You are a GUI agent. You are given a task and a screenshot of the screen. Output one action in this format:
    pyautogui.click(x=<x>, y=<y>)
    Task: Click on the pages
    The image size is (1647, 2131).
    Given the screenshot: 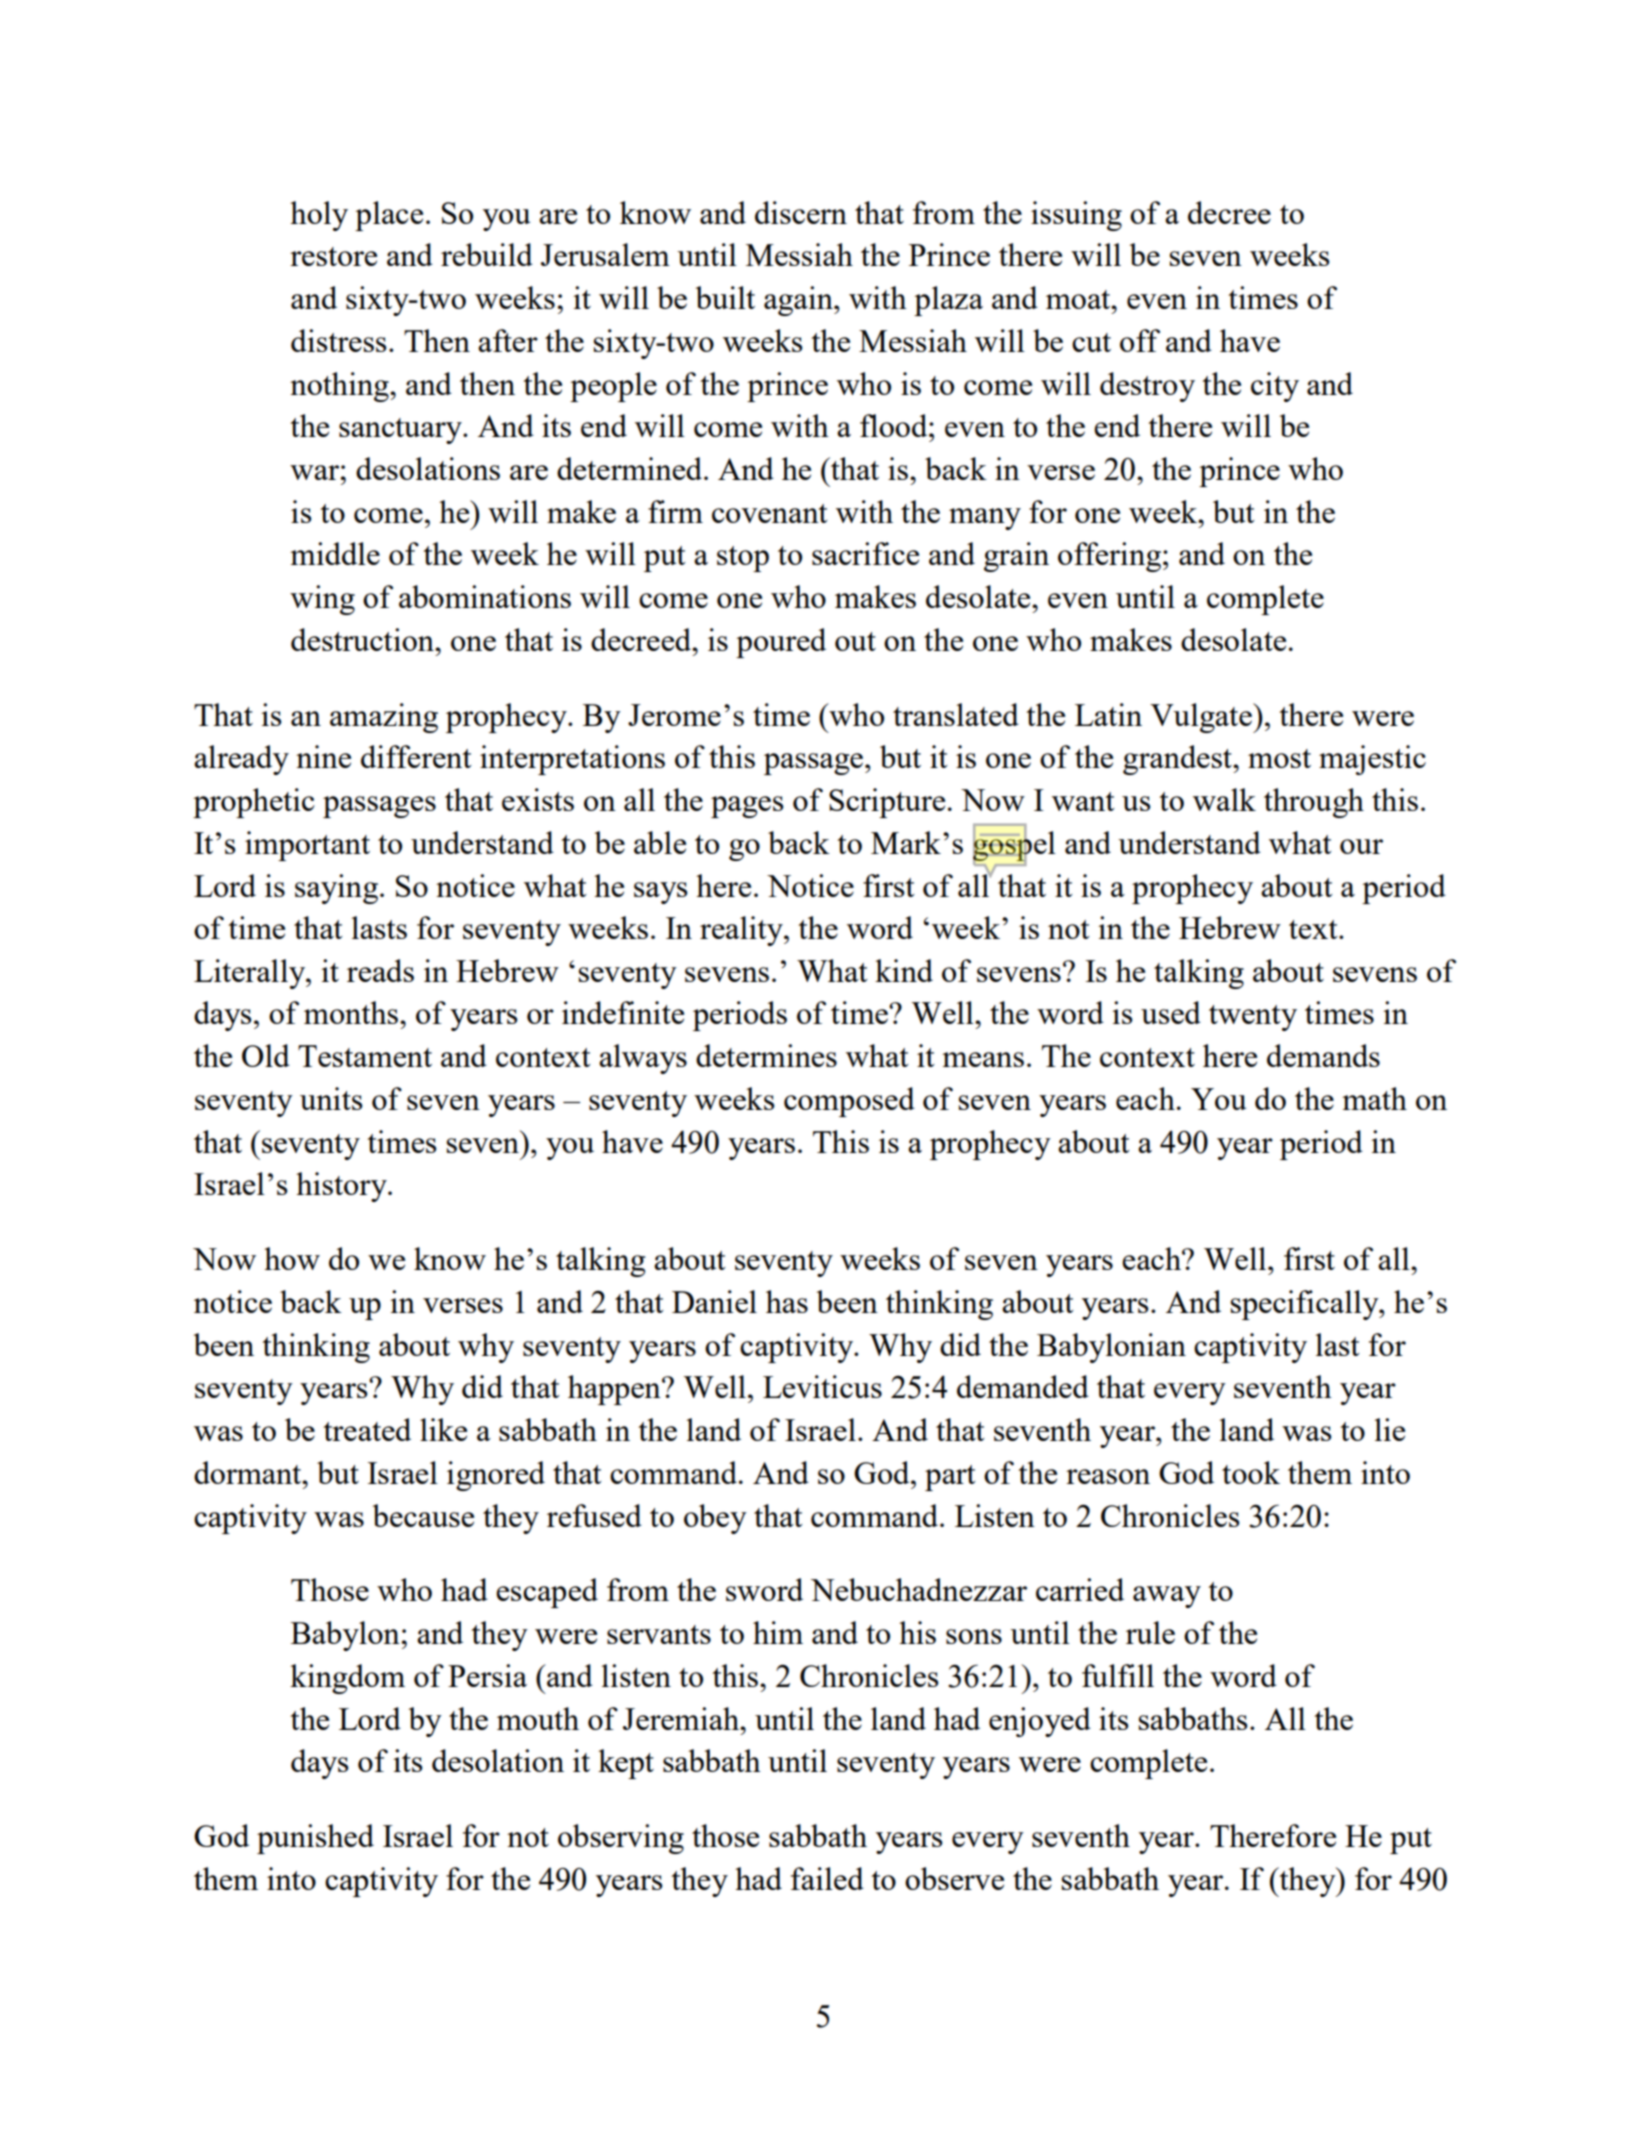 What is the action you would take?
    pyautogui.click(x=747, y=807)
